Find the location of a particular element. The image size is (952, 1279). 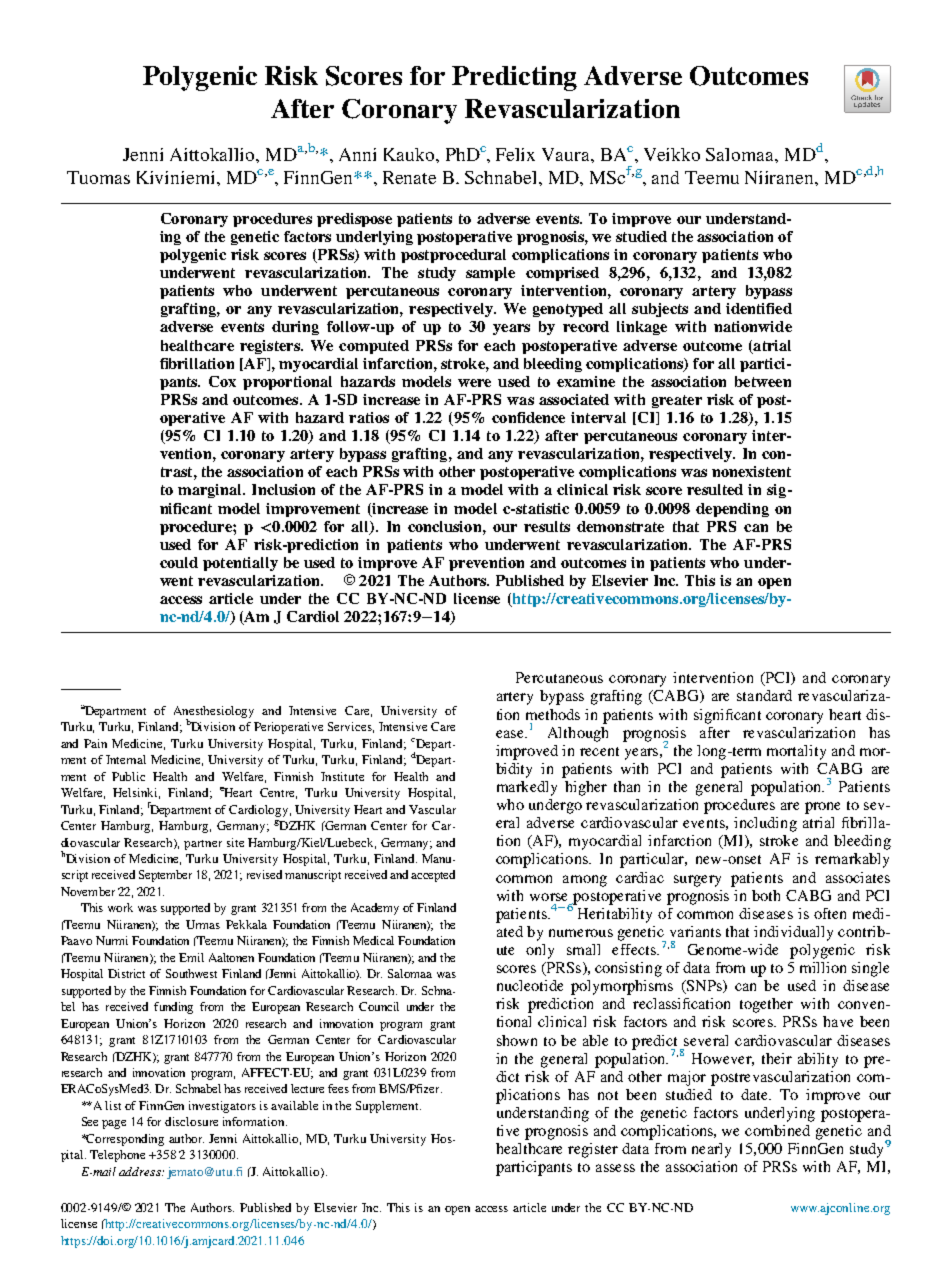

Felix is located at coordinates (515, 154).
